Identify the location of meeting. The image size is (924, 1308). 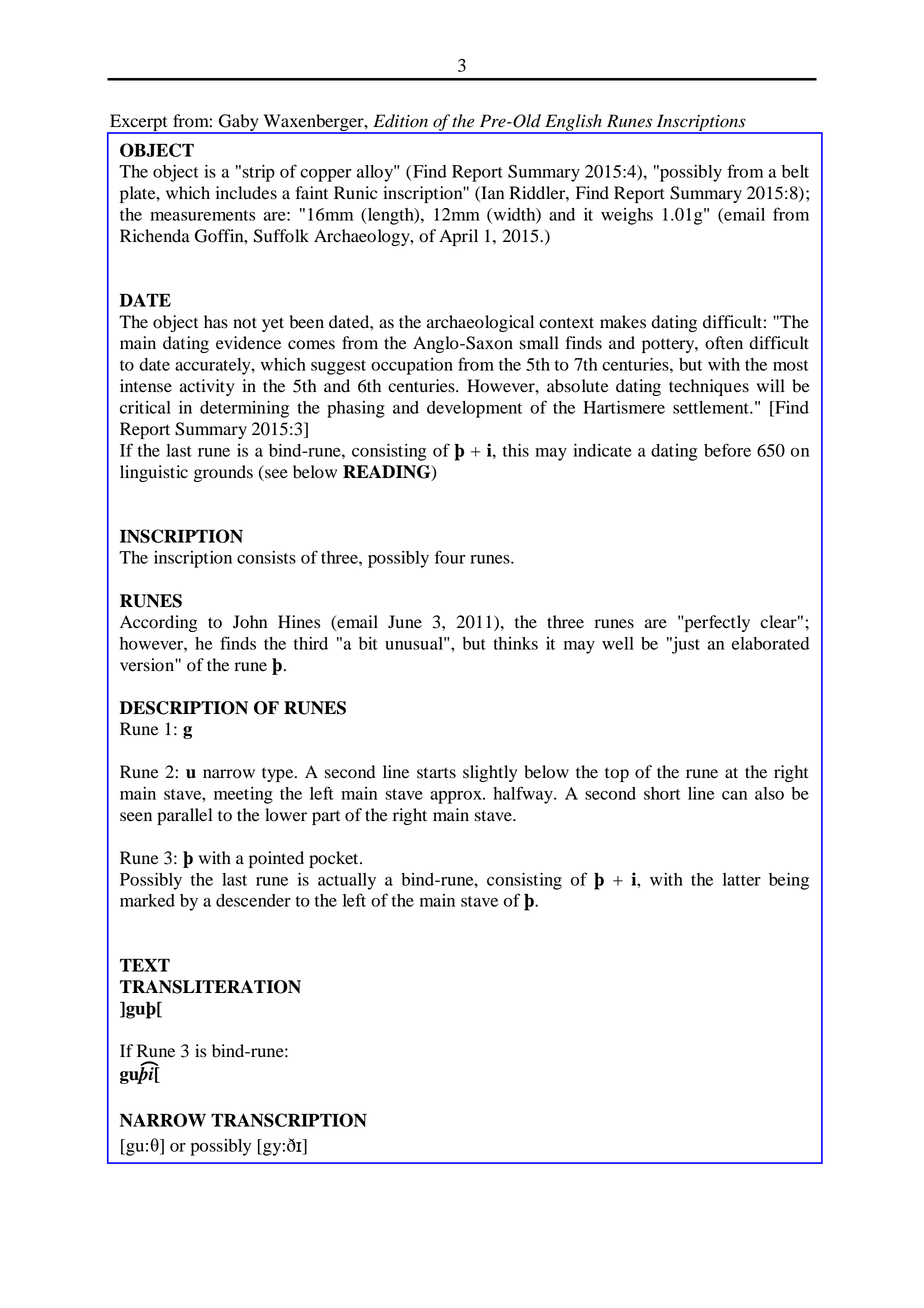
(243, 795).
